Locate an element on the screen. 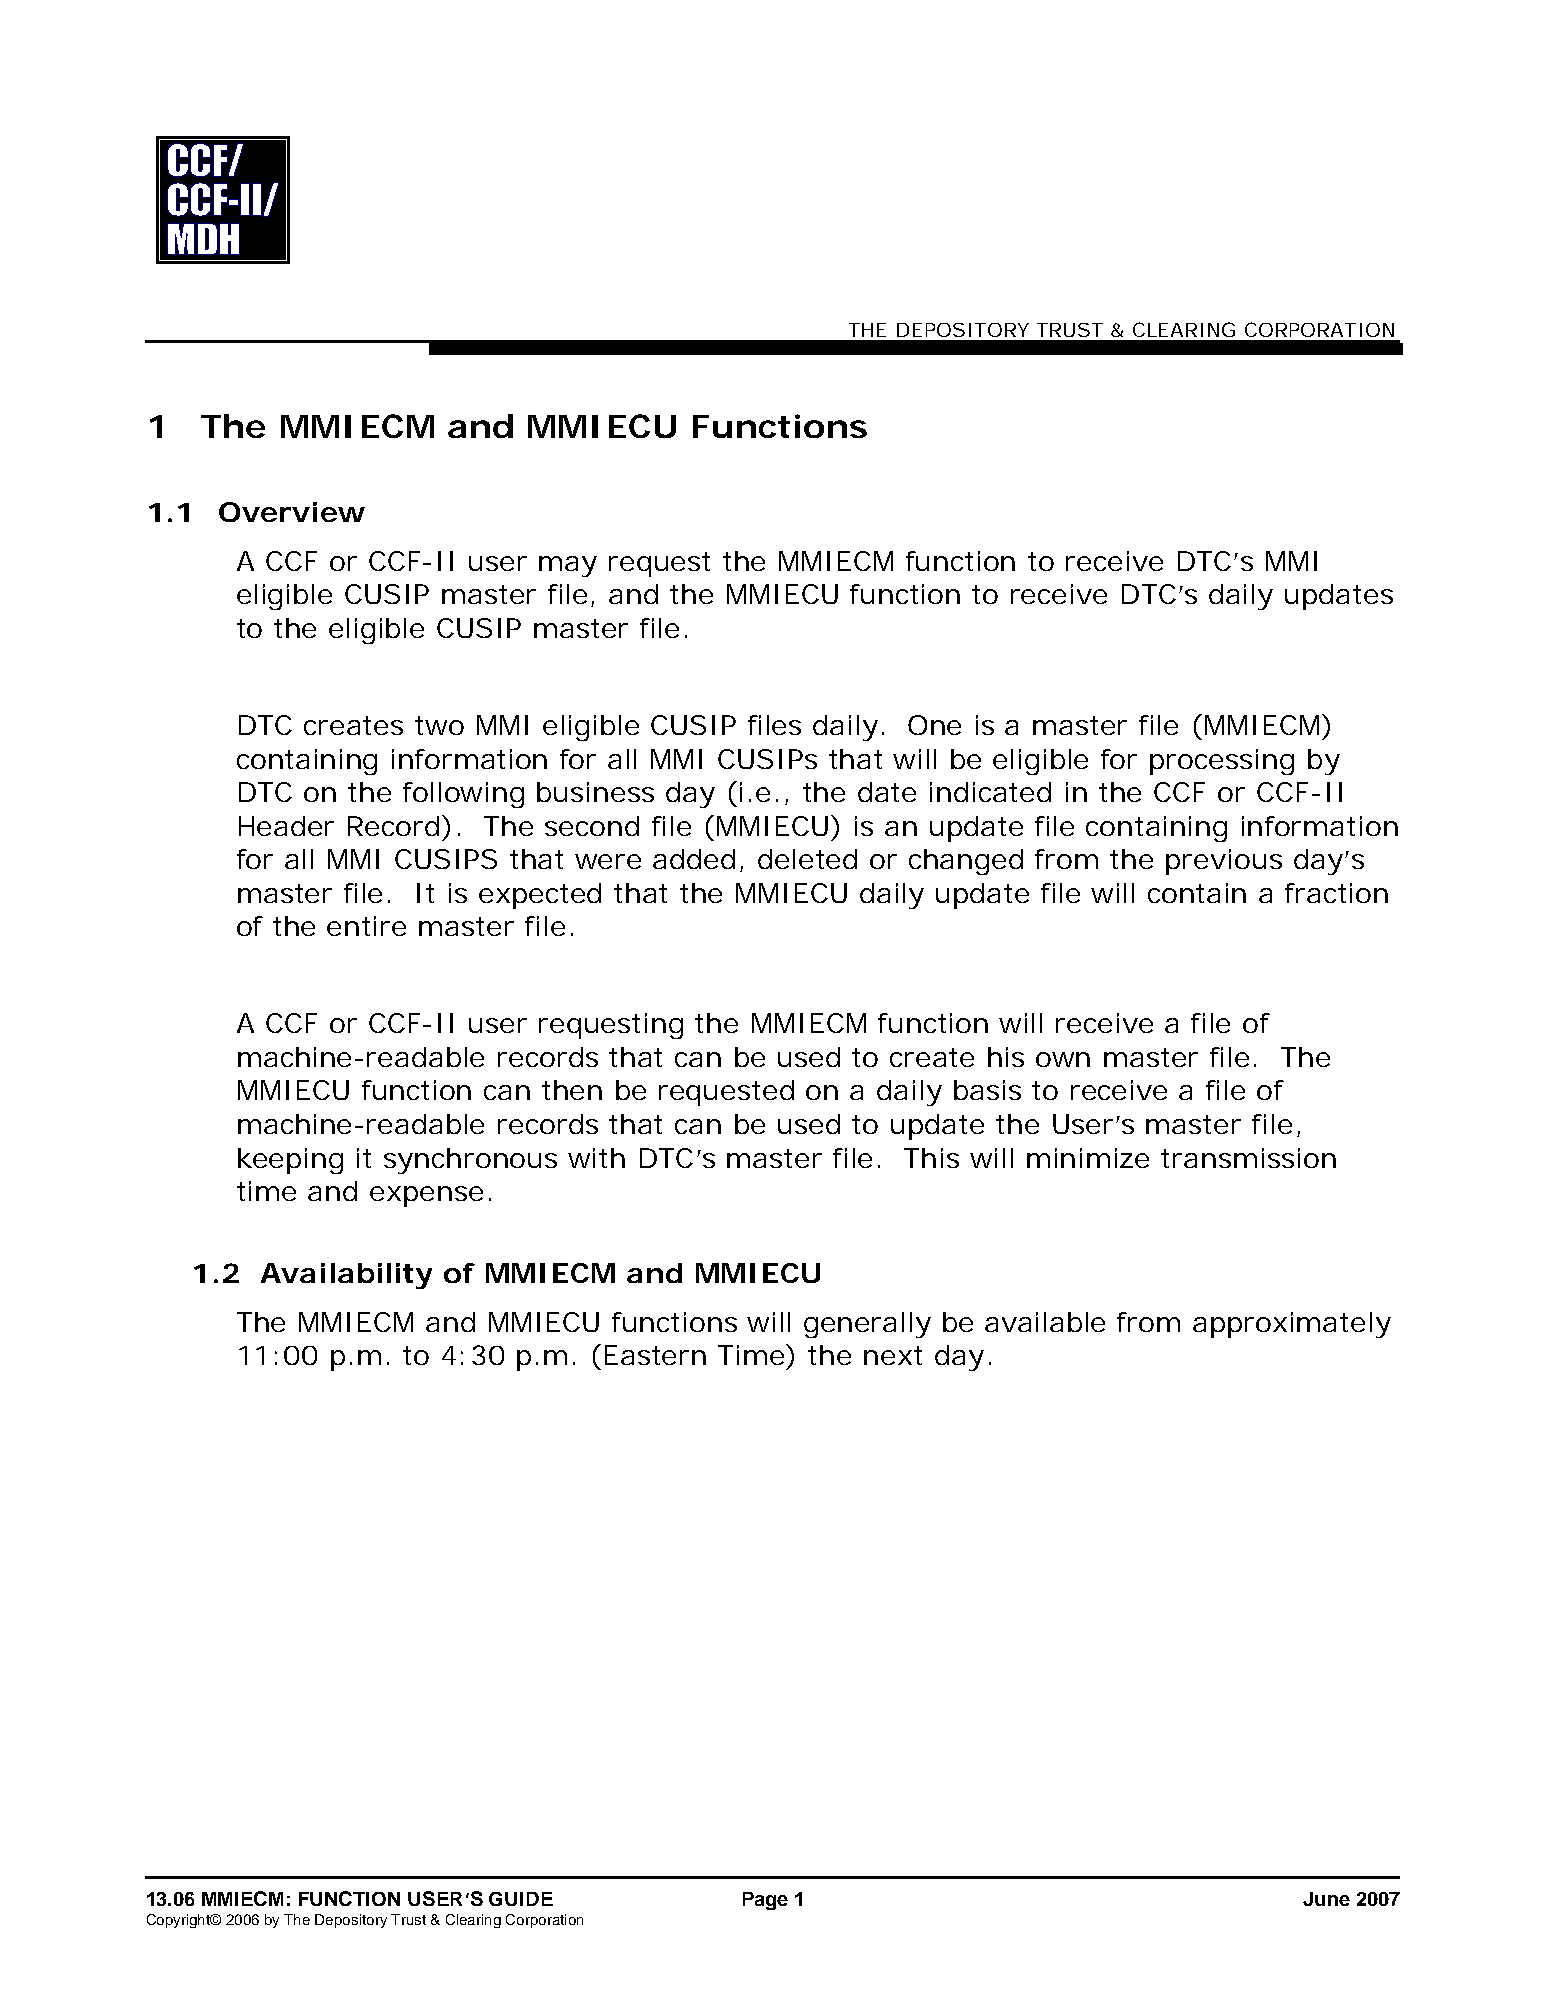 The height and width of the screenshot is (2001, 1546). transmission is located at coordinates (1248, 1158).
